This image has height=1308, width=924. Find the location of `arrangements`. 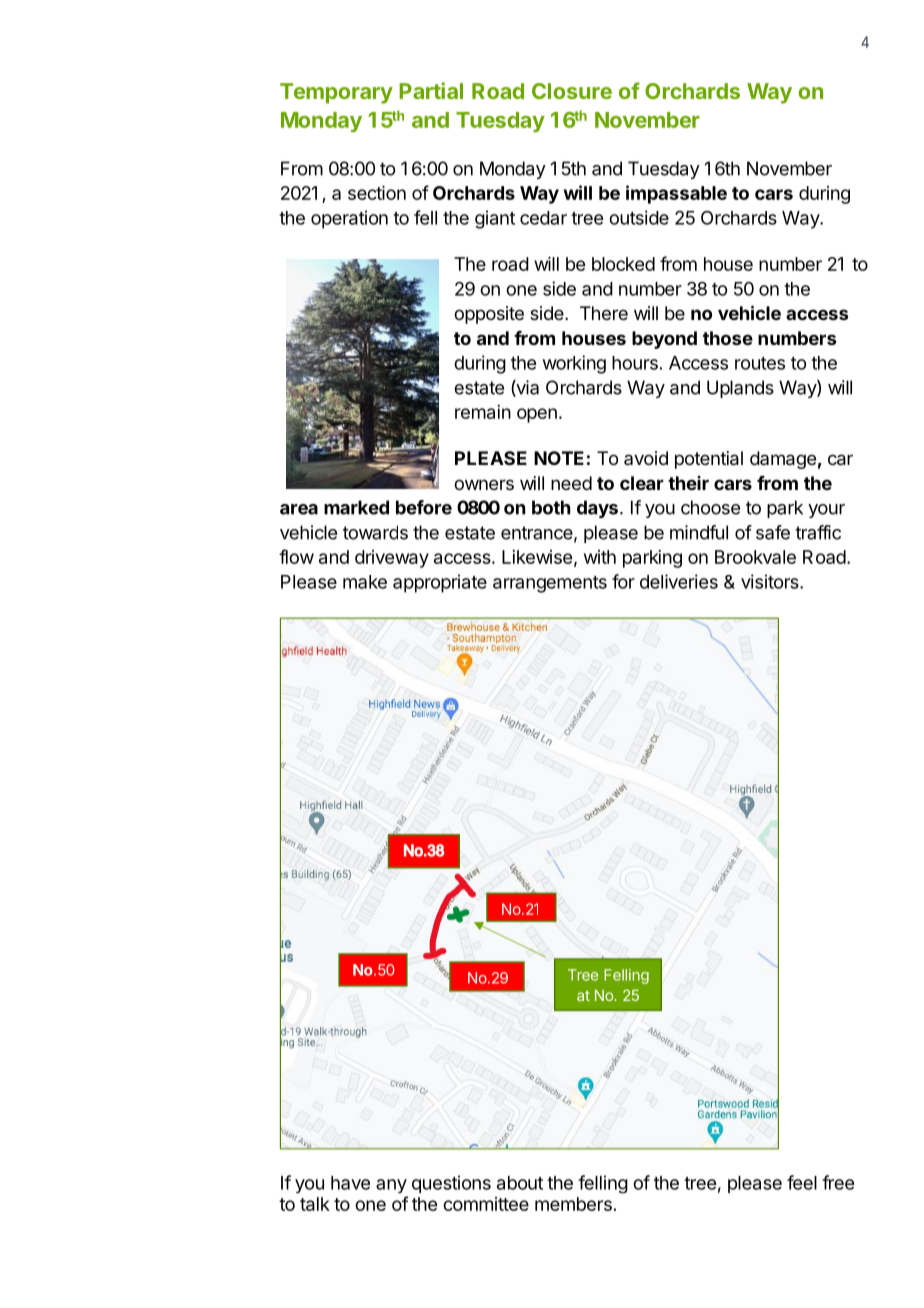

arrangements is located at coordinates (550, 584).
